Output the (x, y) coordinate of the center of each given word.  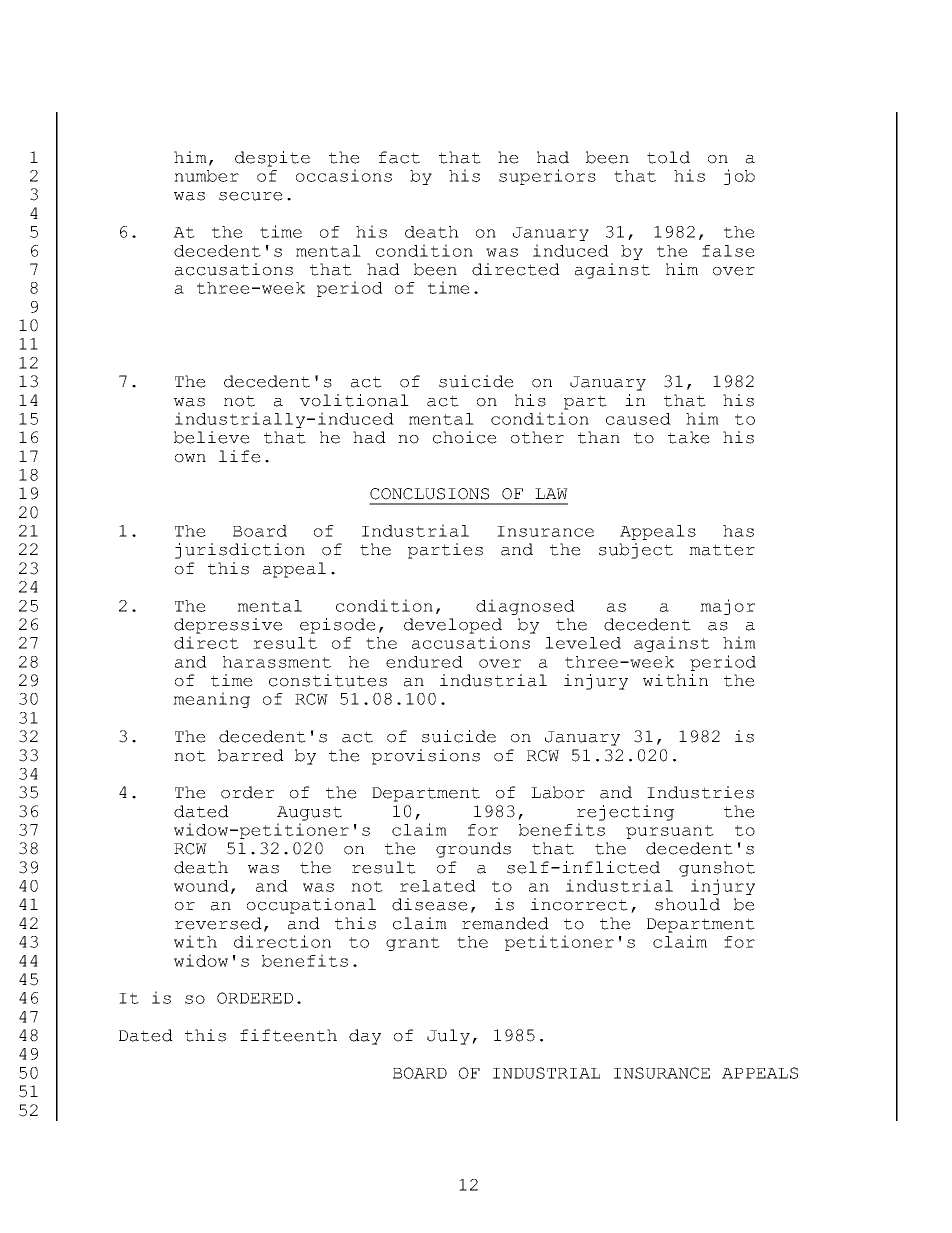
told (668, 157)
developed (453, 626)
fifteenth (288, 1035)
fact (399, 157)
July (448, 1037)
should (687, 904)
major (727, 607)
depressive (228, 626)
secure (251, 196)
